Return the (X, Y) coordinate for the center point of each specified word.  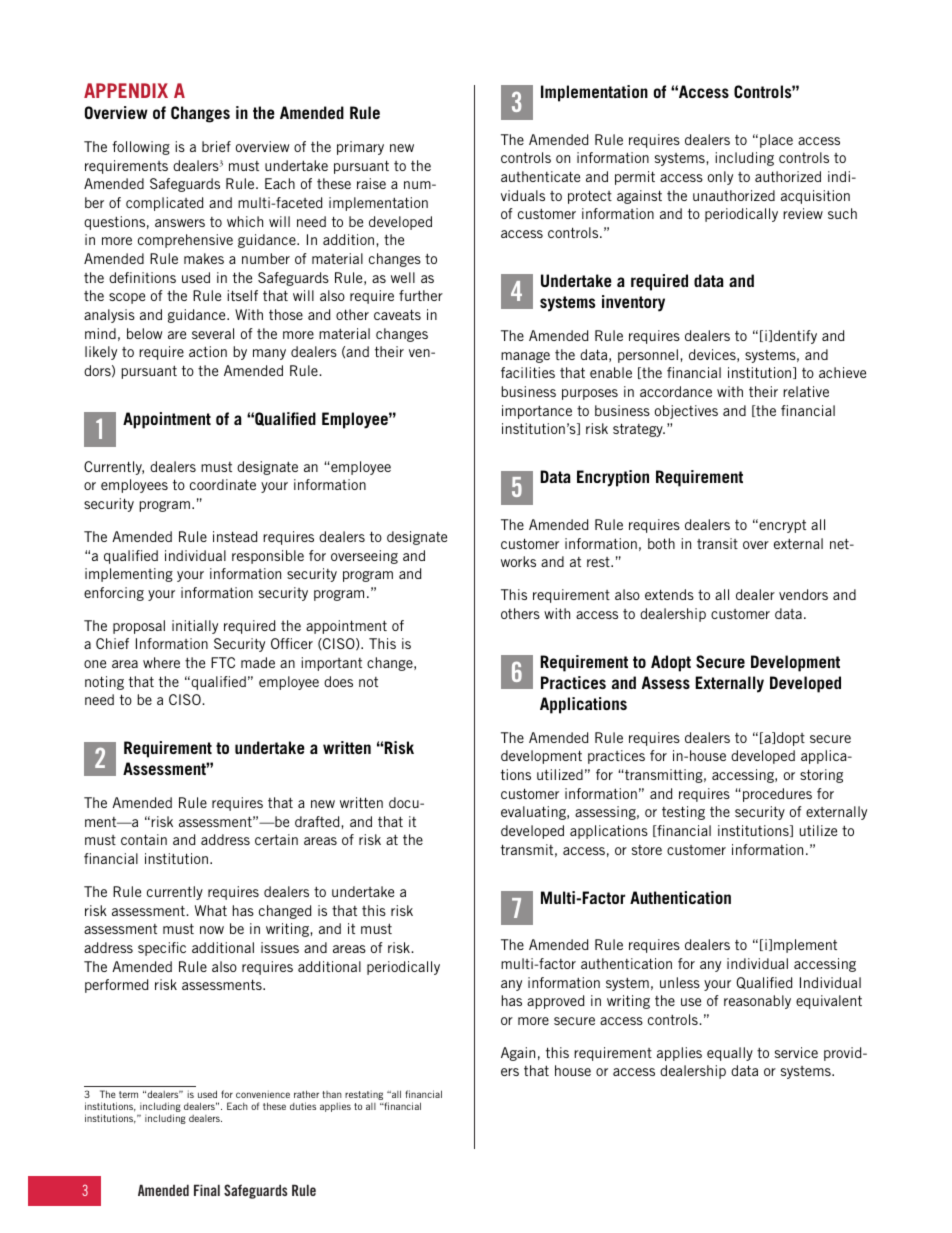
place (776, 141)
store (647, 850)
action (208, 351)
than (332, 1094)
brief (216, 146)
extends (669, 594)
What (211, 910)
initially (195, 627)
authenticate (540, 176)
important (331, 664)
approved (556, 1002)
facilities (528, 372)
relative (806, 391)
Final (207, 1190)
